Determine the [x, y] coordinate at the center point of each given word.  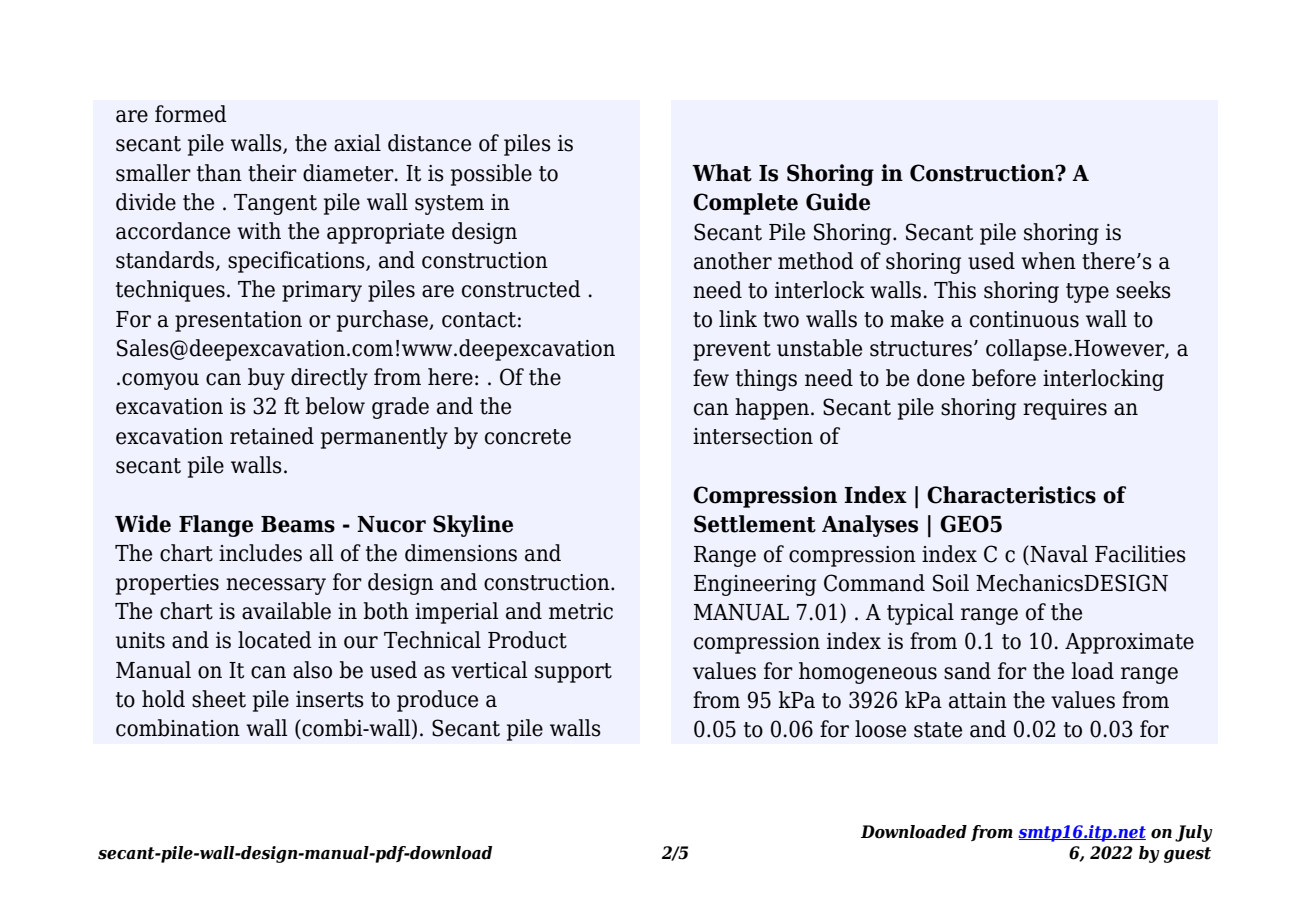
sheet [219, 699]
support [573, 673]
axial [357, 143]
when [1048, 261]
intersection [753, 436]
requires [1065, 409]
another [733, 261]
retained [272, 436]
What [722, 173]
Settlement [755, 524]
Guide [838, 202]
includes [260, 553]
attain [978, 700]
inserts [330, 699]
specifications [297, 262]
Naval [1058, 554]
